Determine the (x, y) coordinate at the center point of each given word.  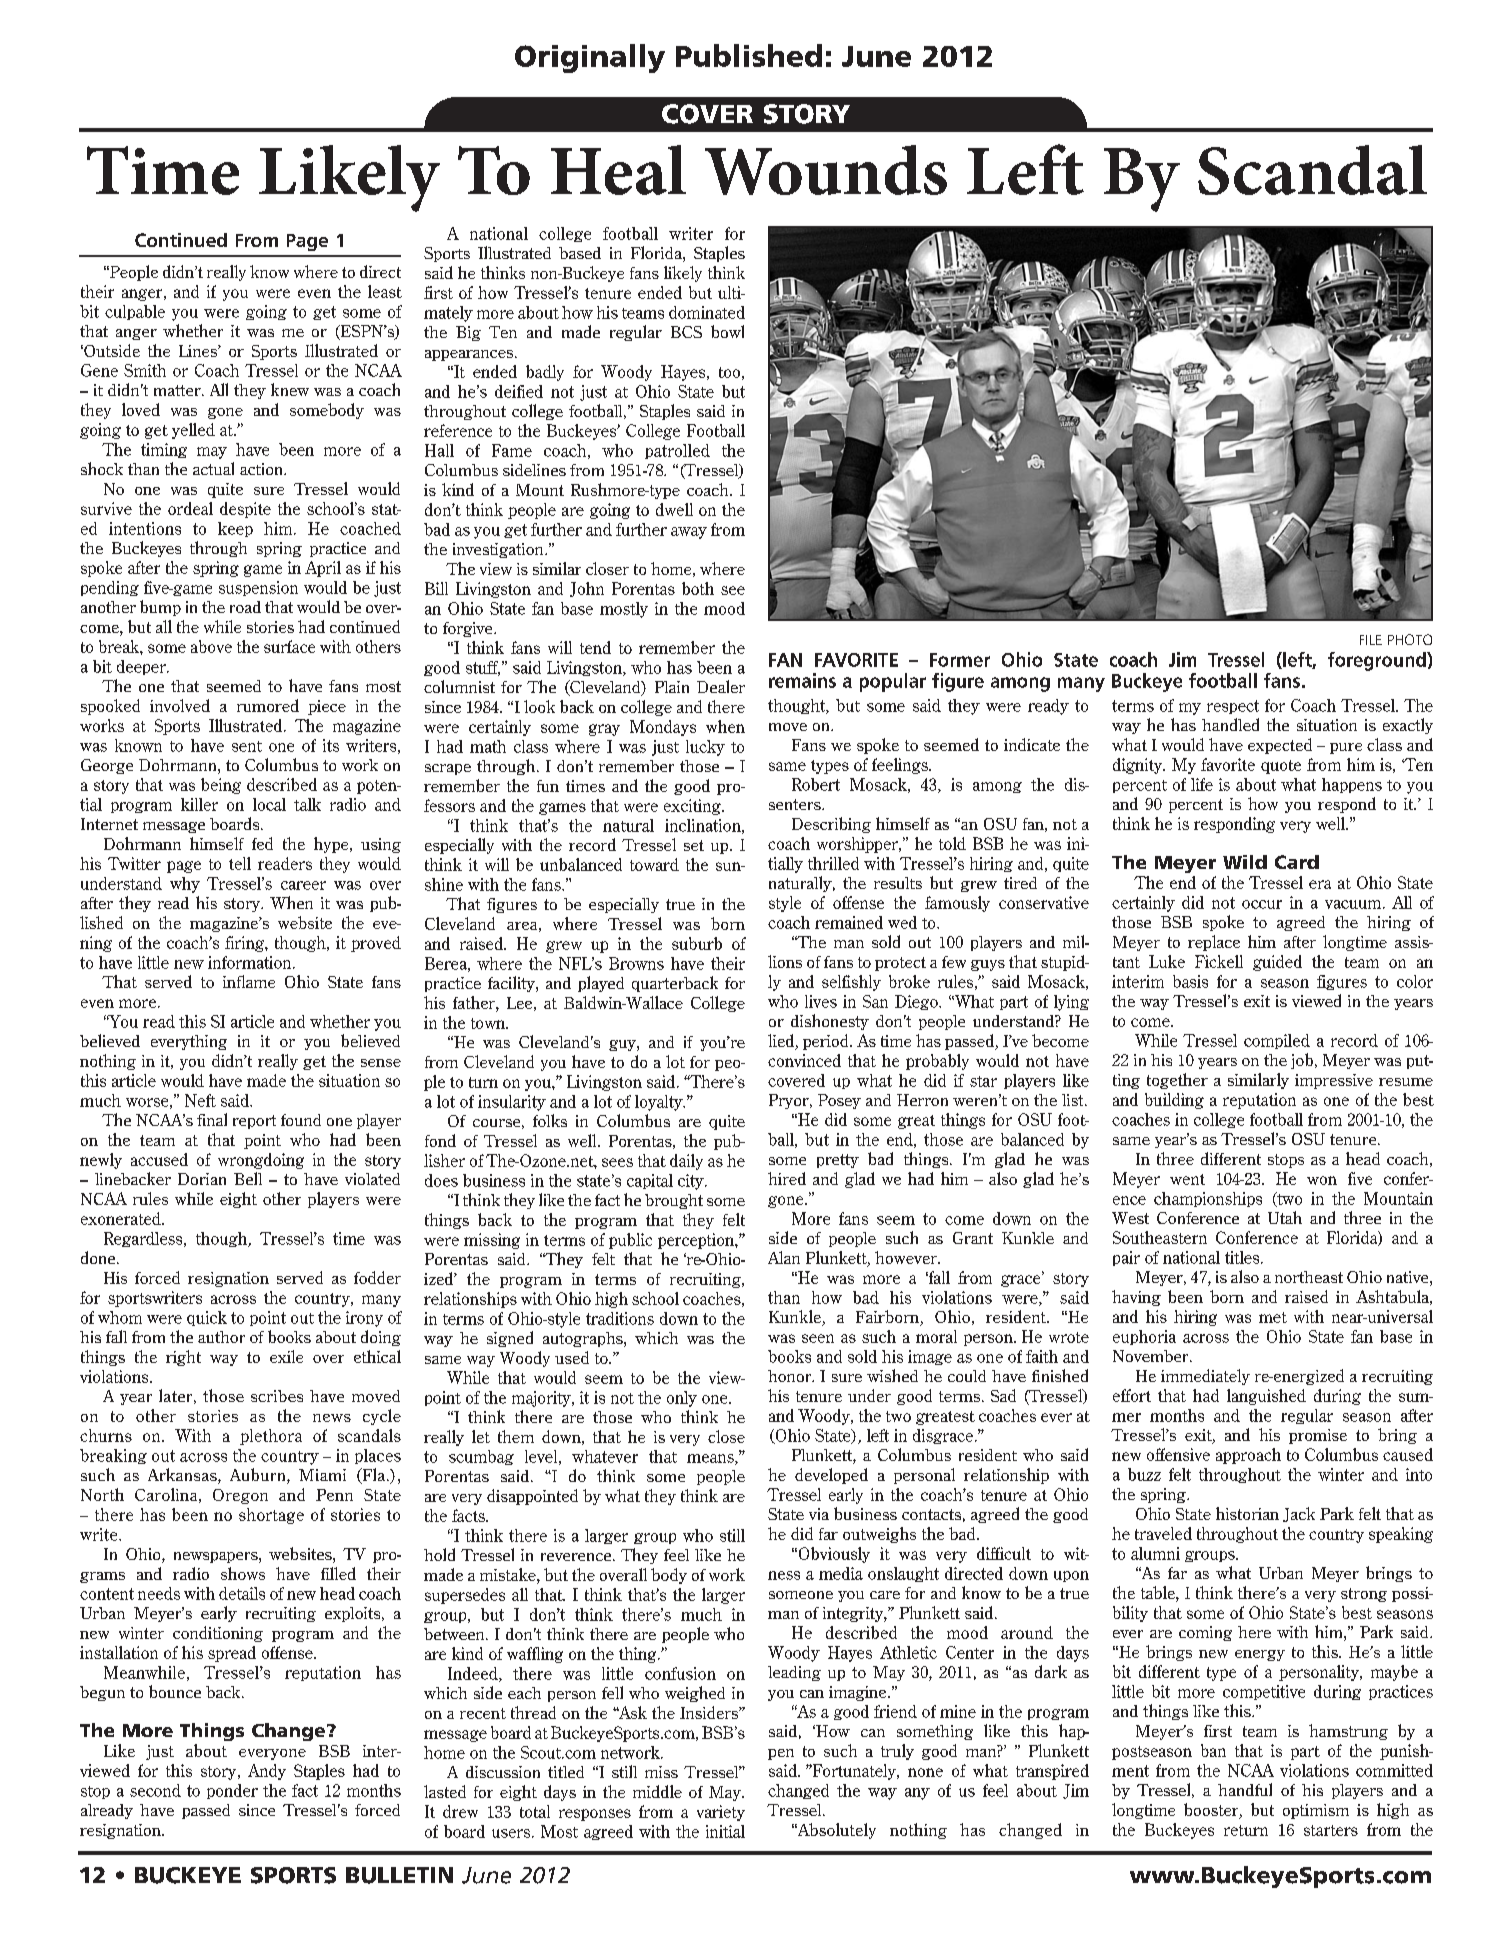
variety (721, 1813)
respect (1233, 707)
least (385, 291)
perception (697, 1241)
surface (289, 646)
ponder (232, 1791)
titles (1243, 1257)
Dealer (721, 686)
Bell (248, 1178)
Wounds (826, 170)
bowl (727, 331)
